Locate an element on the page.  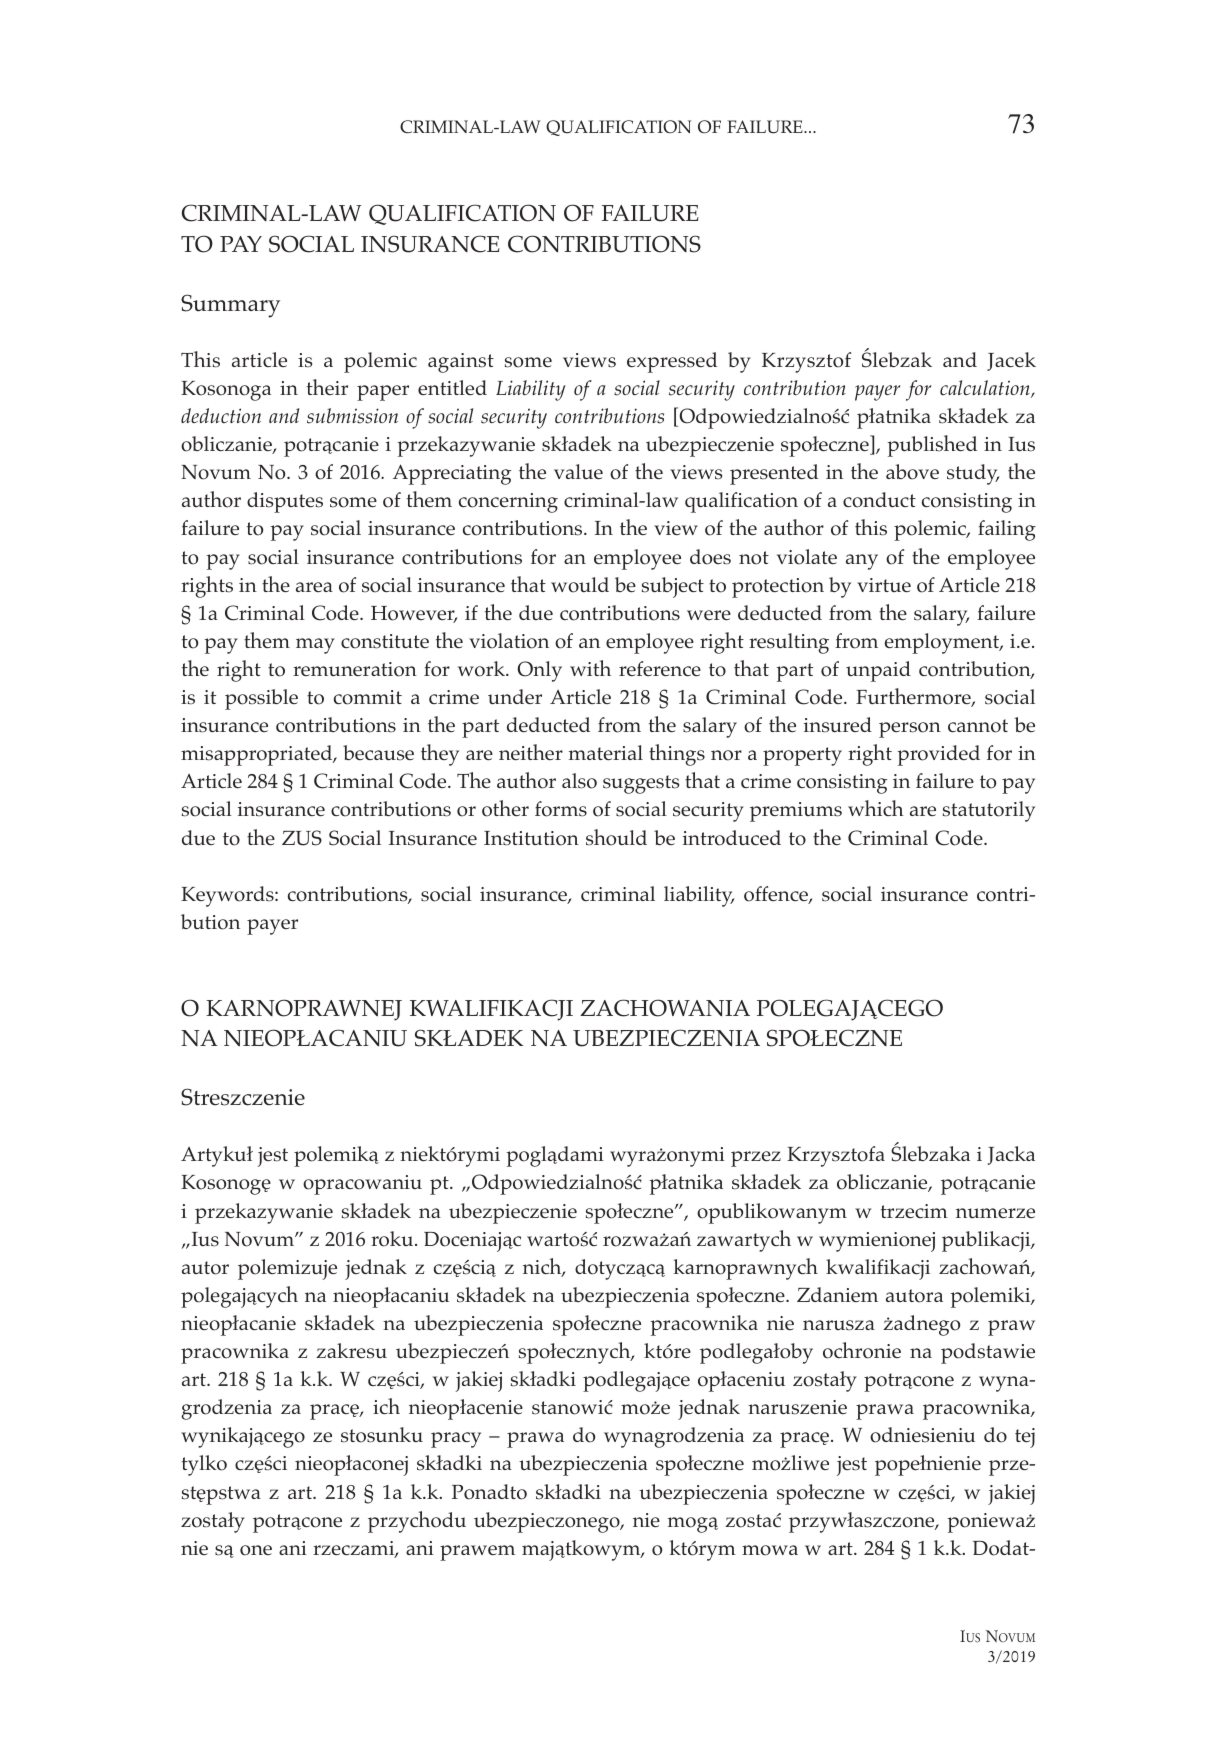
expressed is located at coordinates (672, 362).
